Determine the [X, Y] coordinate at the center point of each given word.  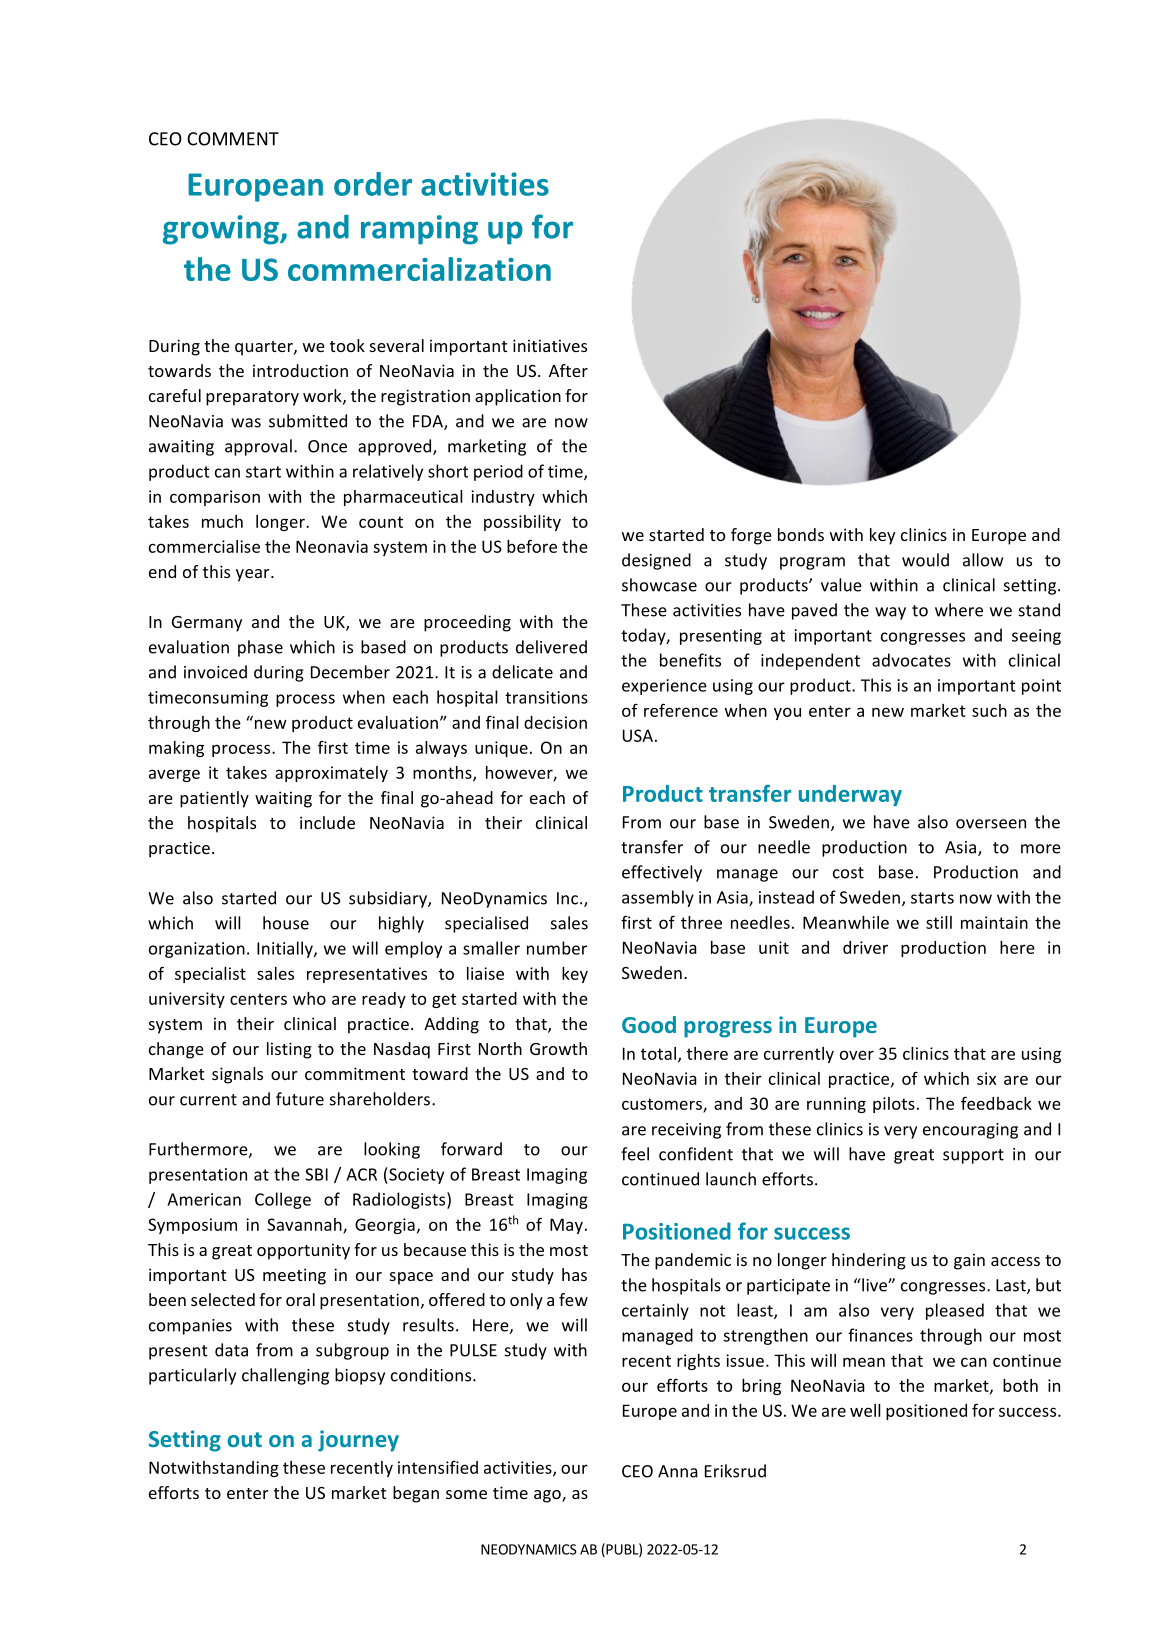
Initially [286, 949]
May [566, 1226]
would [925, 560]
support [973, 1156]
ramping [419, 230]
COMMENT [233, 139]
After [568, 370]
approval [258, 447]
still [939, 922]
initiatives [550, 345]
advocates [911, 660]
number [557, 948]
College [283, 1200]
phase [260, 648]
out [244, 1439]
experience [664, 687]
